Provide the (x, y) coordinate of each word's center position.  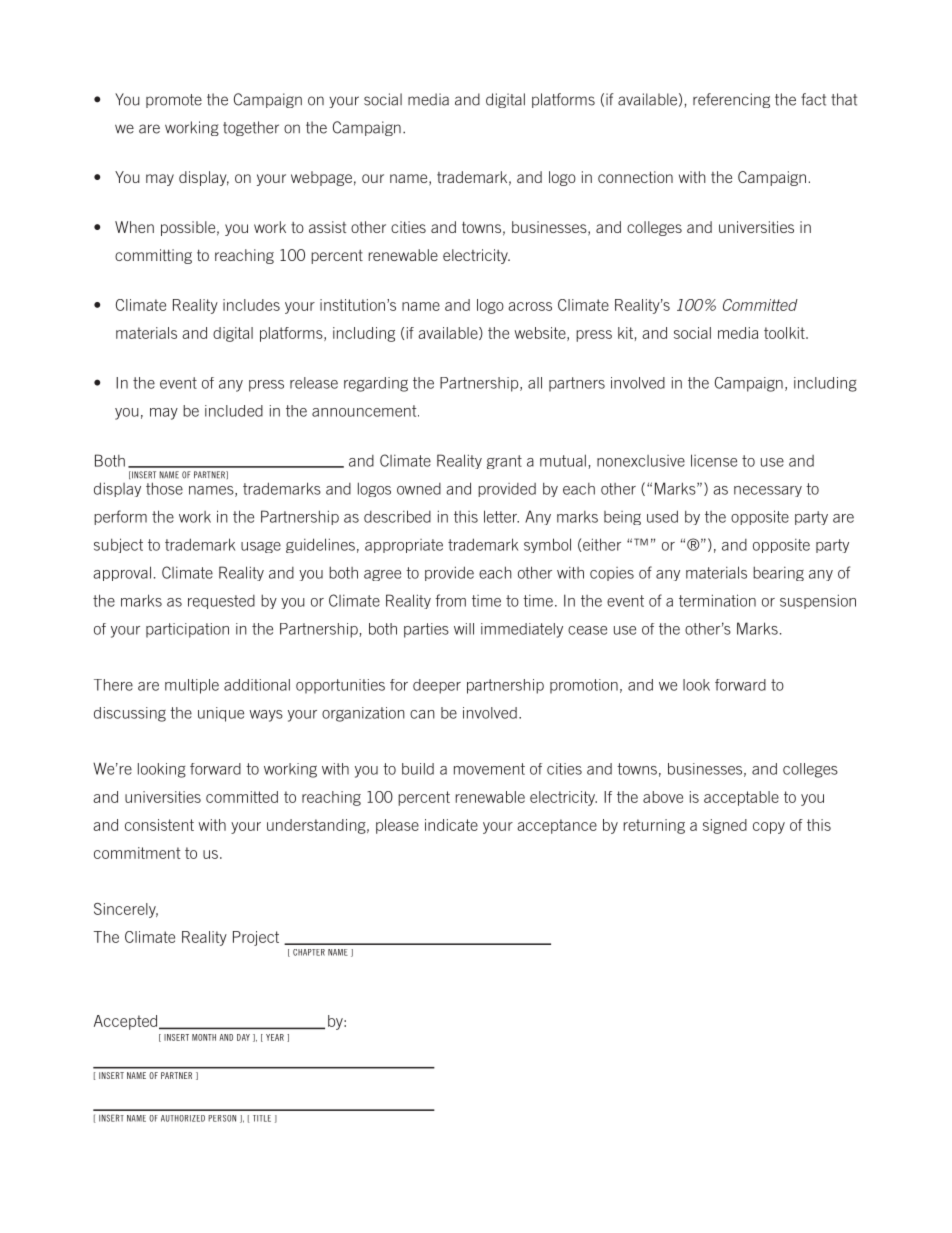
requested (221, 602)
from (450, 600)
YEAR (275, 1037)
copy (769, 828)
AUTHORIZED (183, 1118)
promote (174, 101)
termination (717, 600)
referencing (731, 100)
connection (635, 177)
